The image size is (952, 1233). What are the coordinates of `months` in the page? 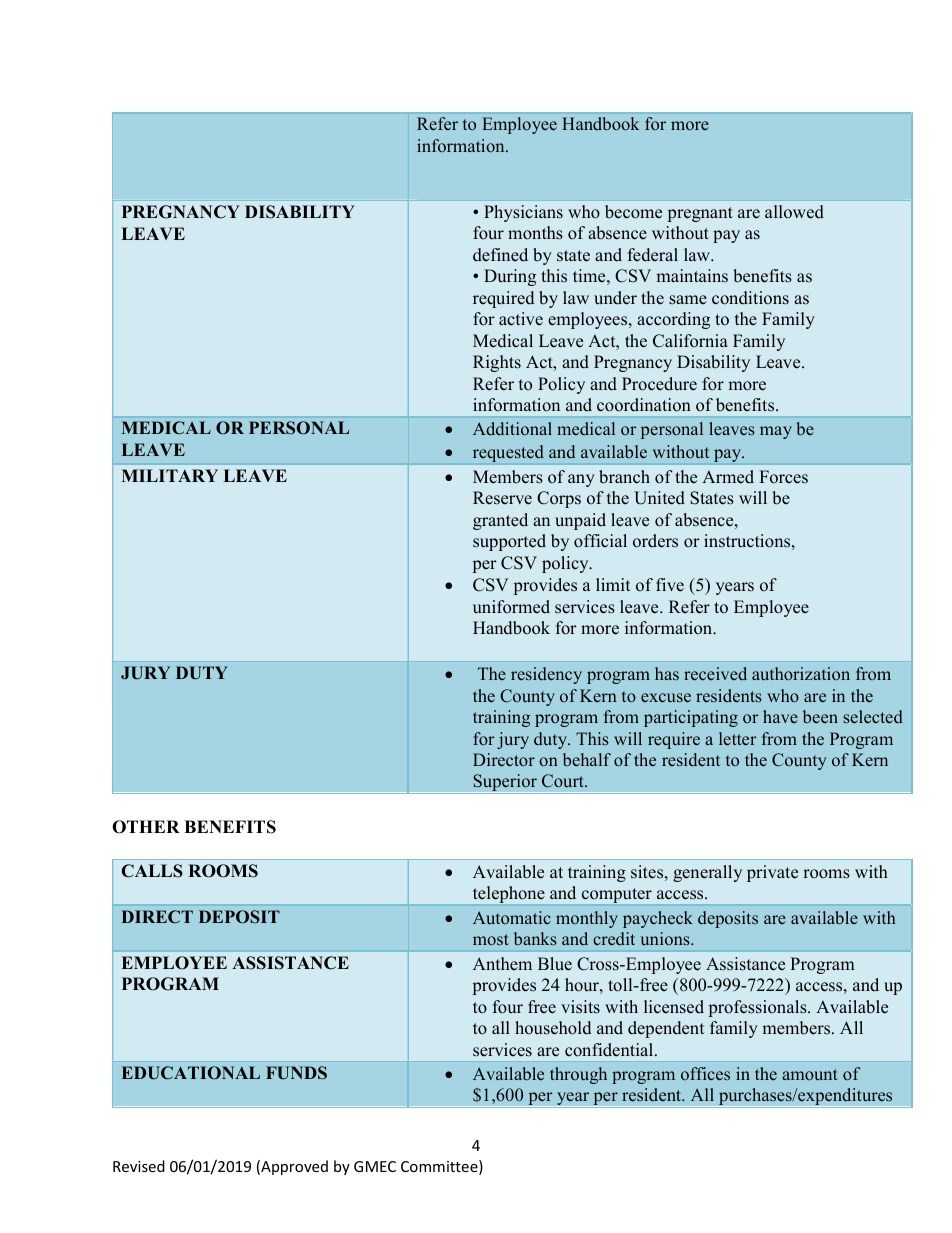 It's located at (535, 233).
